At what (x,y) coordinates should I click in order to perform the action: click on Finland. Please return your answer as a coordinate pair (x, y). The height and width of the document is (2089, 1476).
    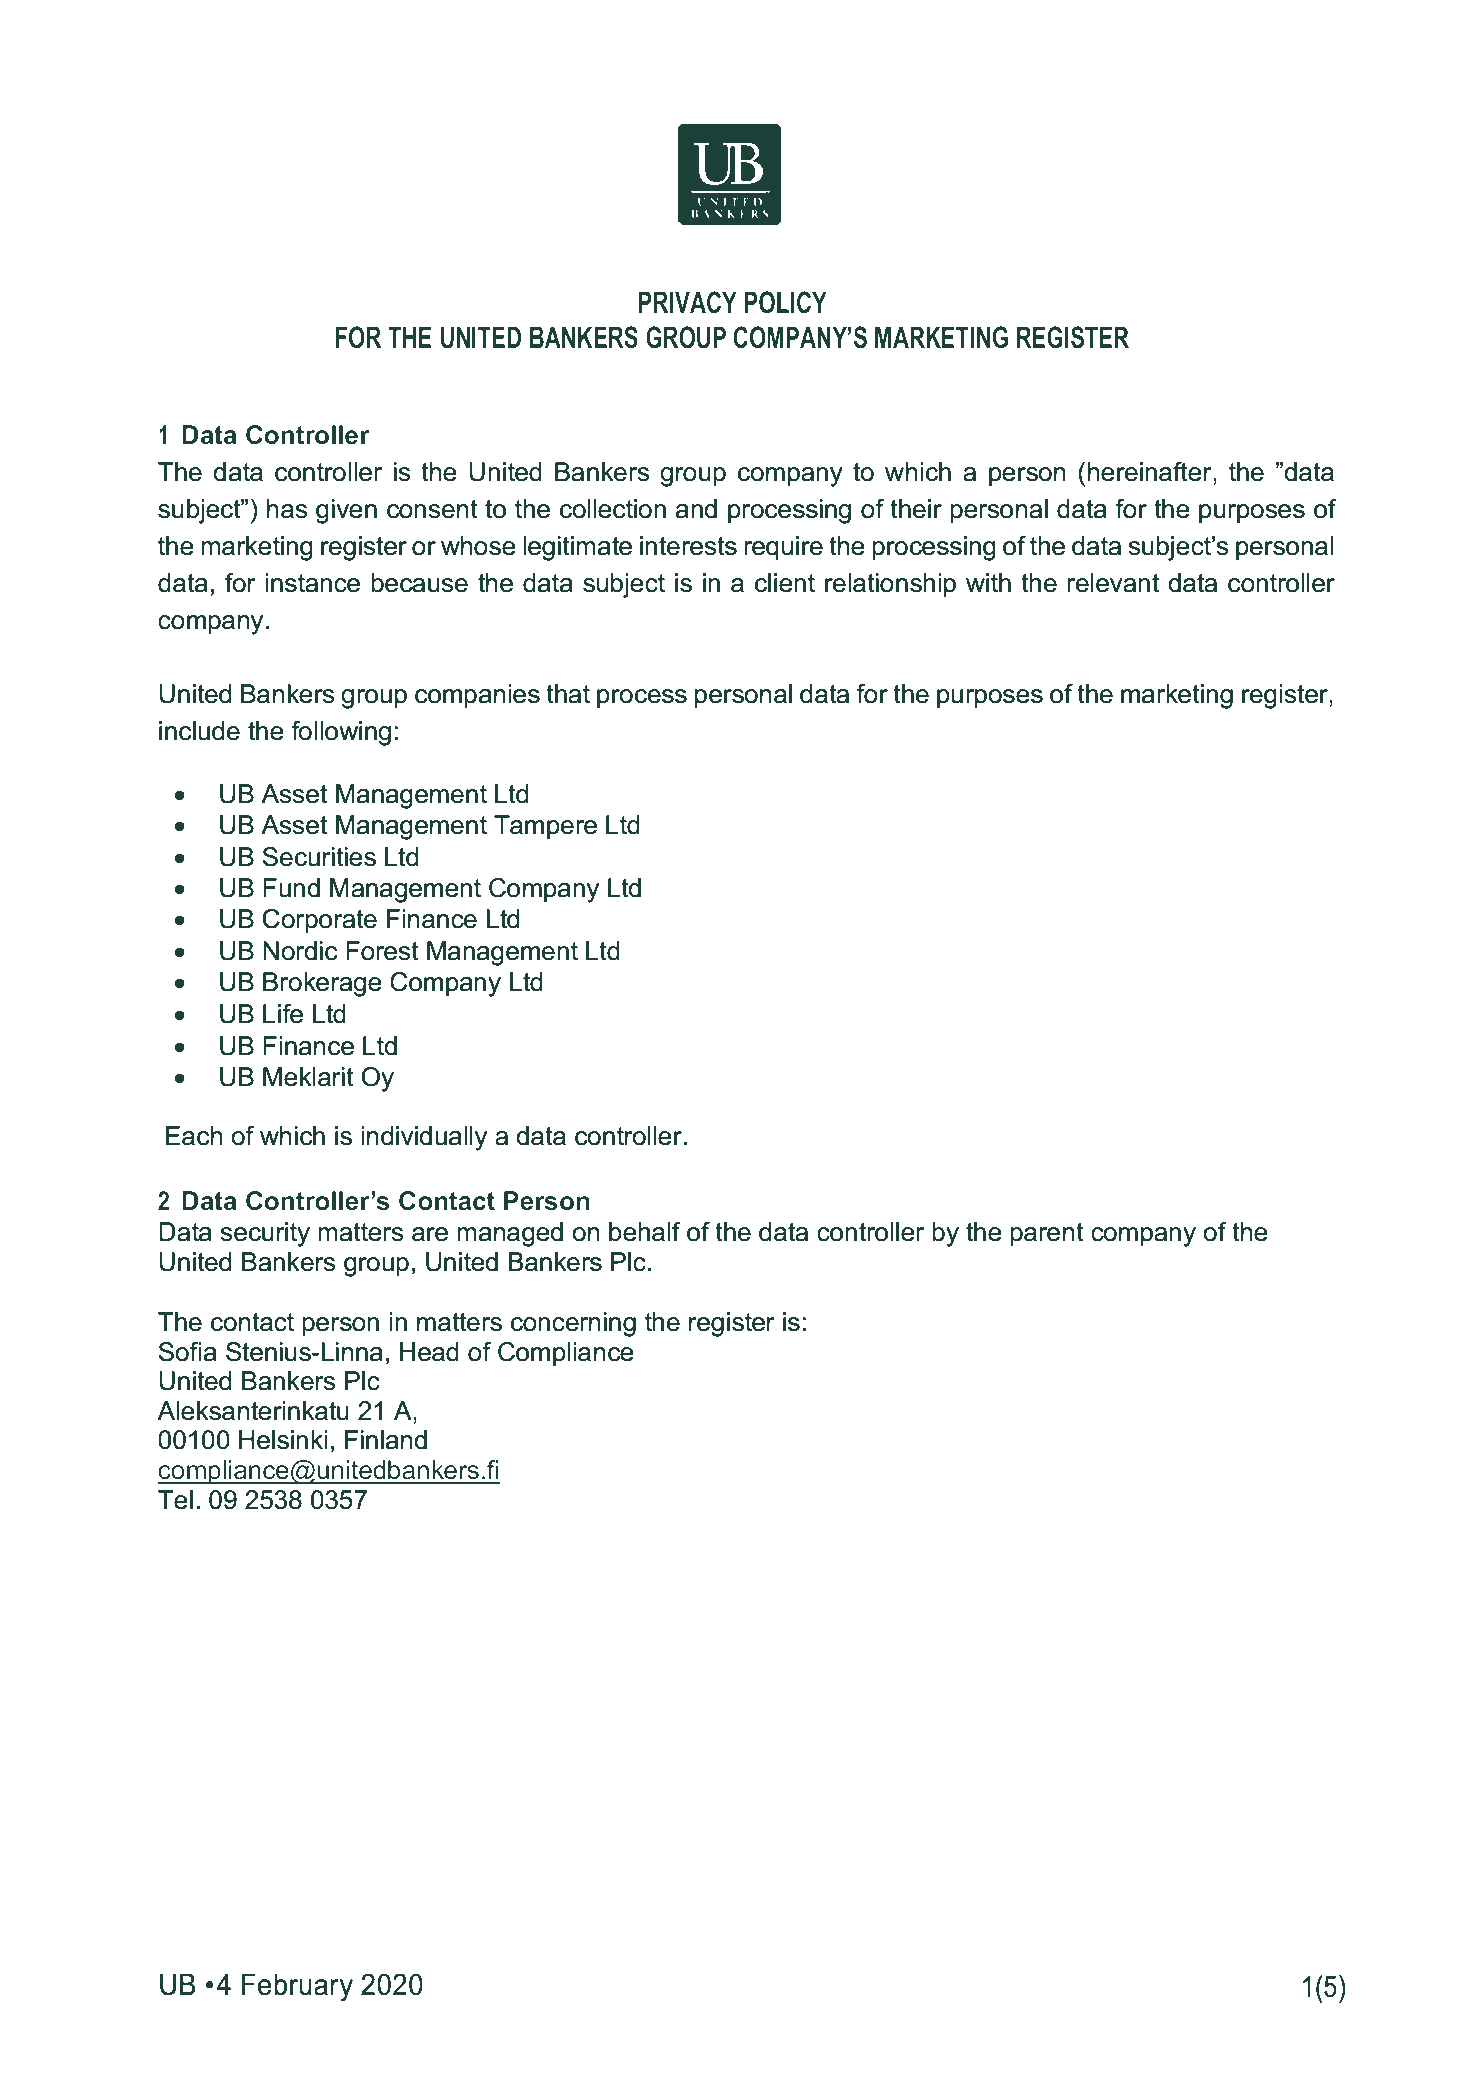
    Looking at the image, I should click on (386, 1440).
